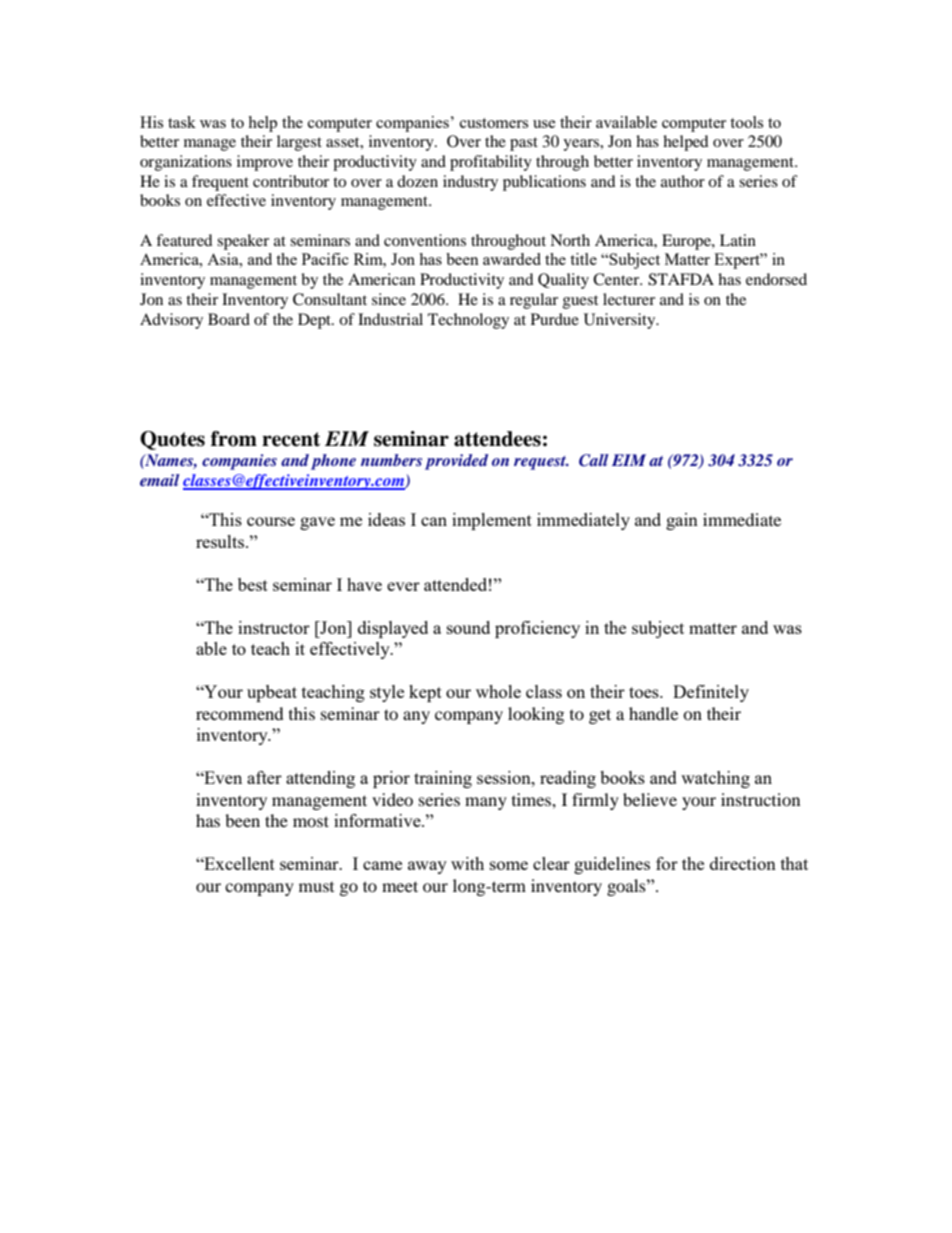  Describe the element at coordinates (491, 163) in the screenshot. I see `profitability` at that location.
